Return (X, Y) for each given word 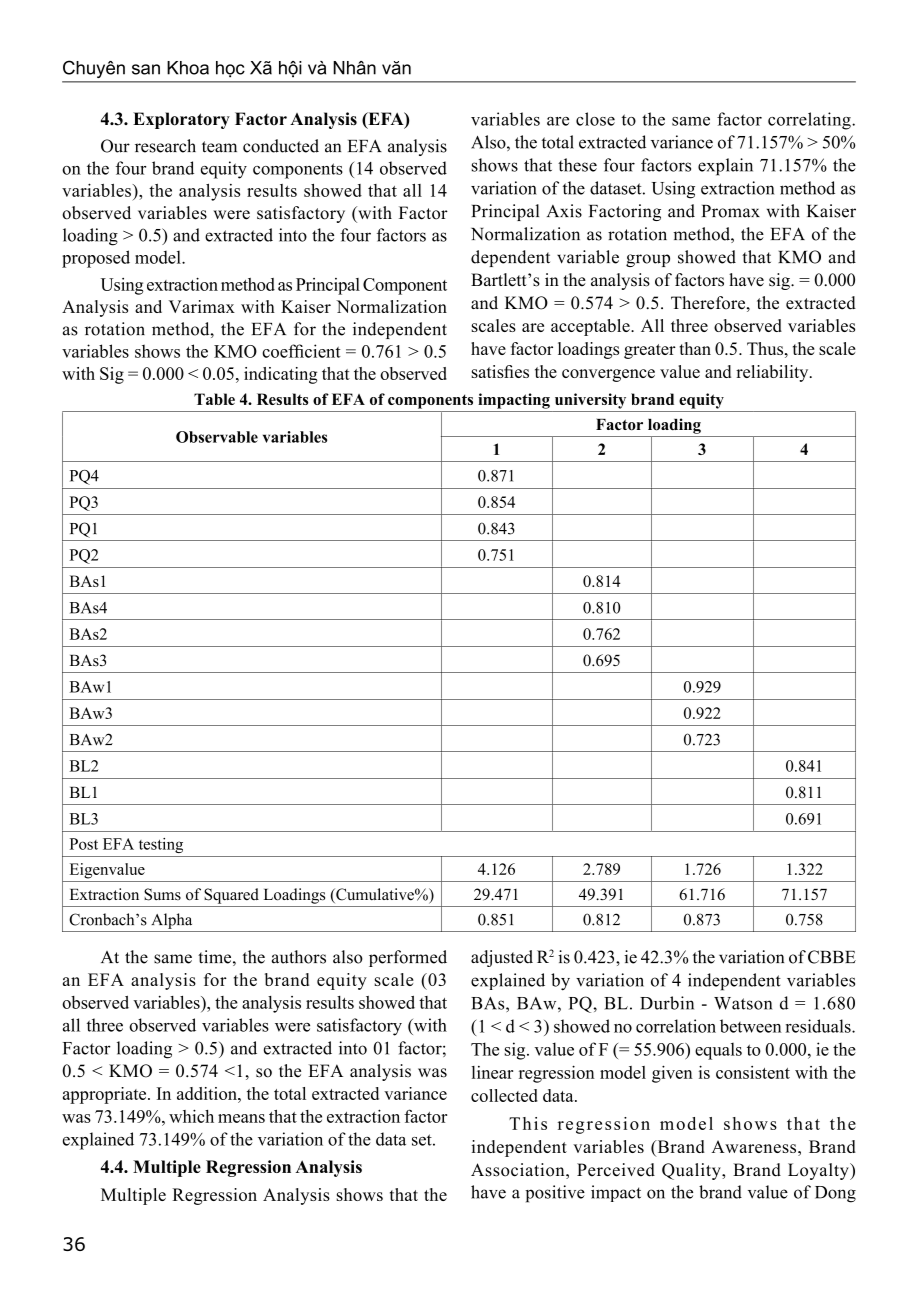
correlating (810, 121)
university (590, 401)
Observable (217, 437)
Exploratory (181, 120)
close (595, 119)
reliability (773, 373)
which (191, 1116)
